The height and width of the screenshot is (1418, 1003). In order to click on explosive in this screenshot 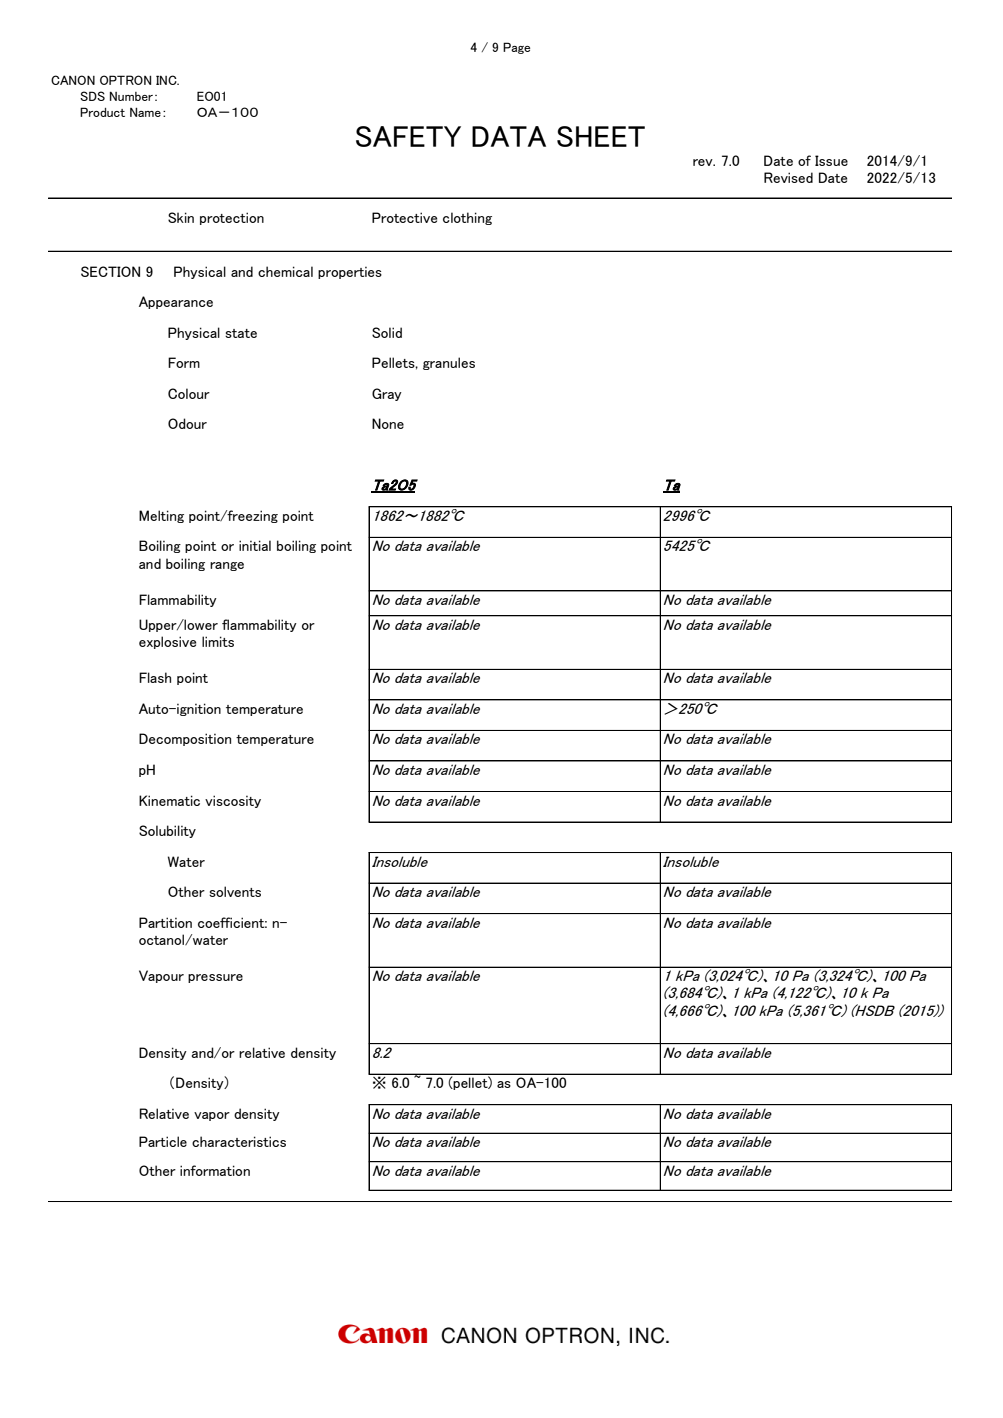, I will do `click(167, 642)`.
